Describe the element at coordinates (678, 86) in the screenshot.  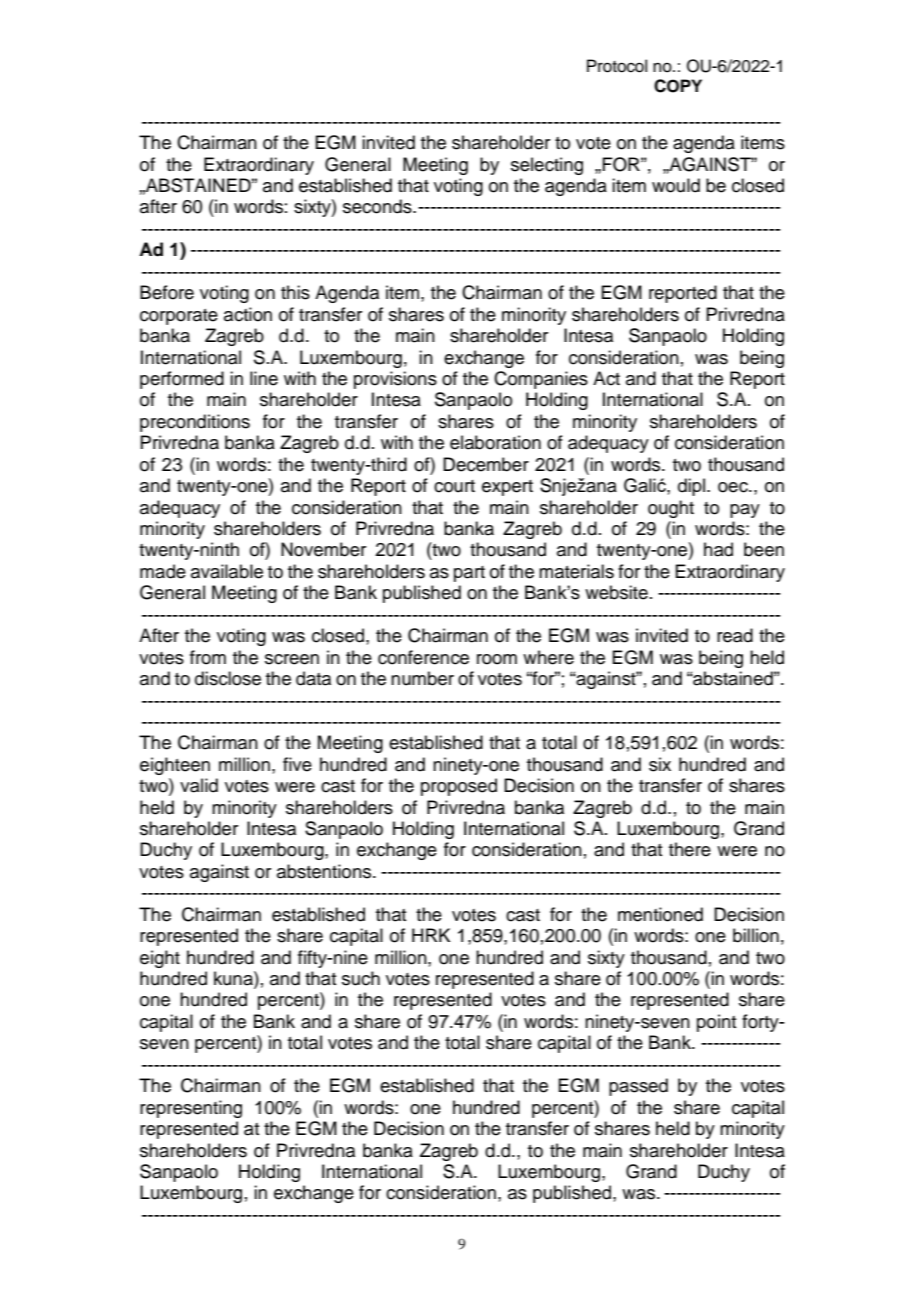
I see `COPY` at that location.
